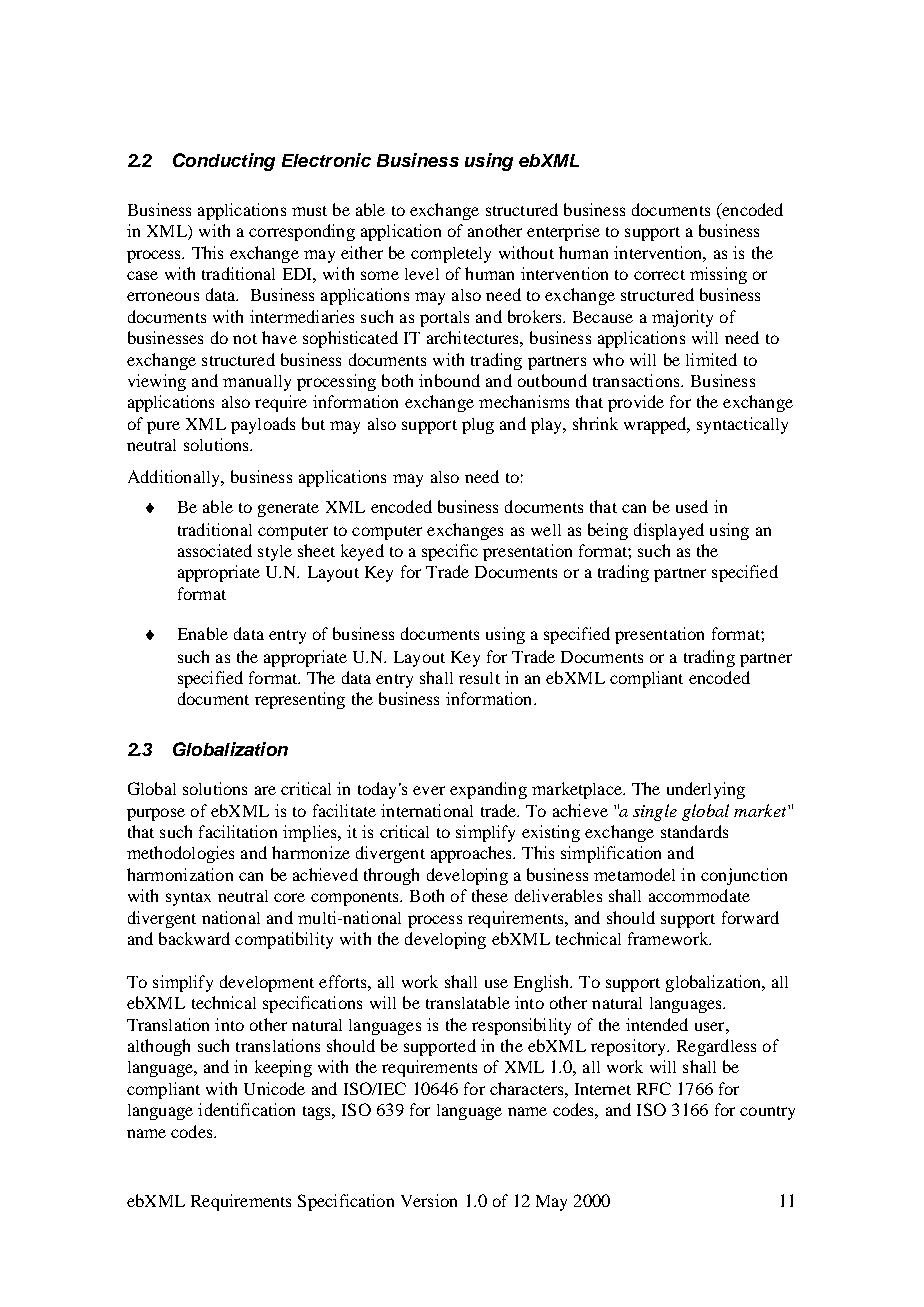  What do you see at coordinates (692, 506) in the screenshot?
I see `used` at bounding box center [692, 506].
